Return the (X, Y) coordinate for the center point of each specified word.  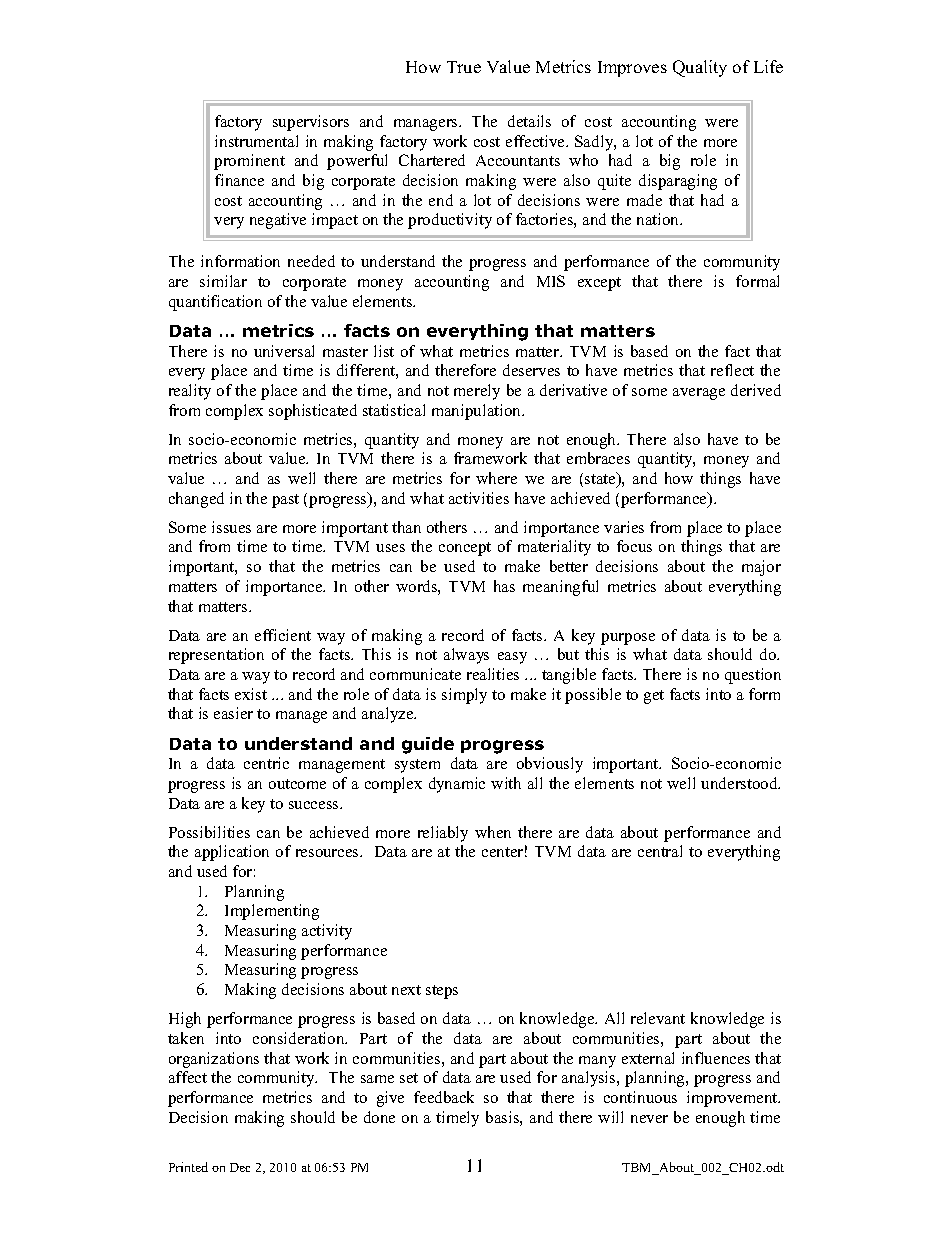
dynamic (457, 785)
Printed (188, 1167)
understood (740, 783)
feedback (444, 1097)
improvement (733, 1099)
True (464, 67)
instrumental (256, 141)
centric (266, 763)
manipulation (478, 412)
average (699, 394)
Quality (700, 68)
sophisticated (313, 412)
